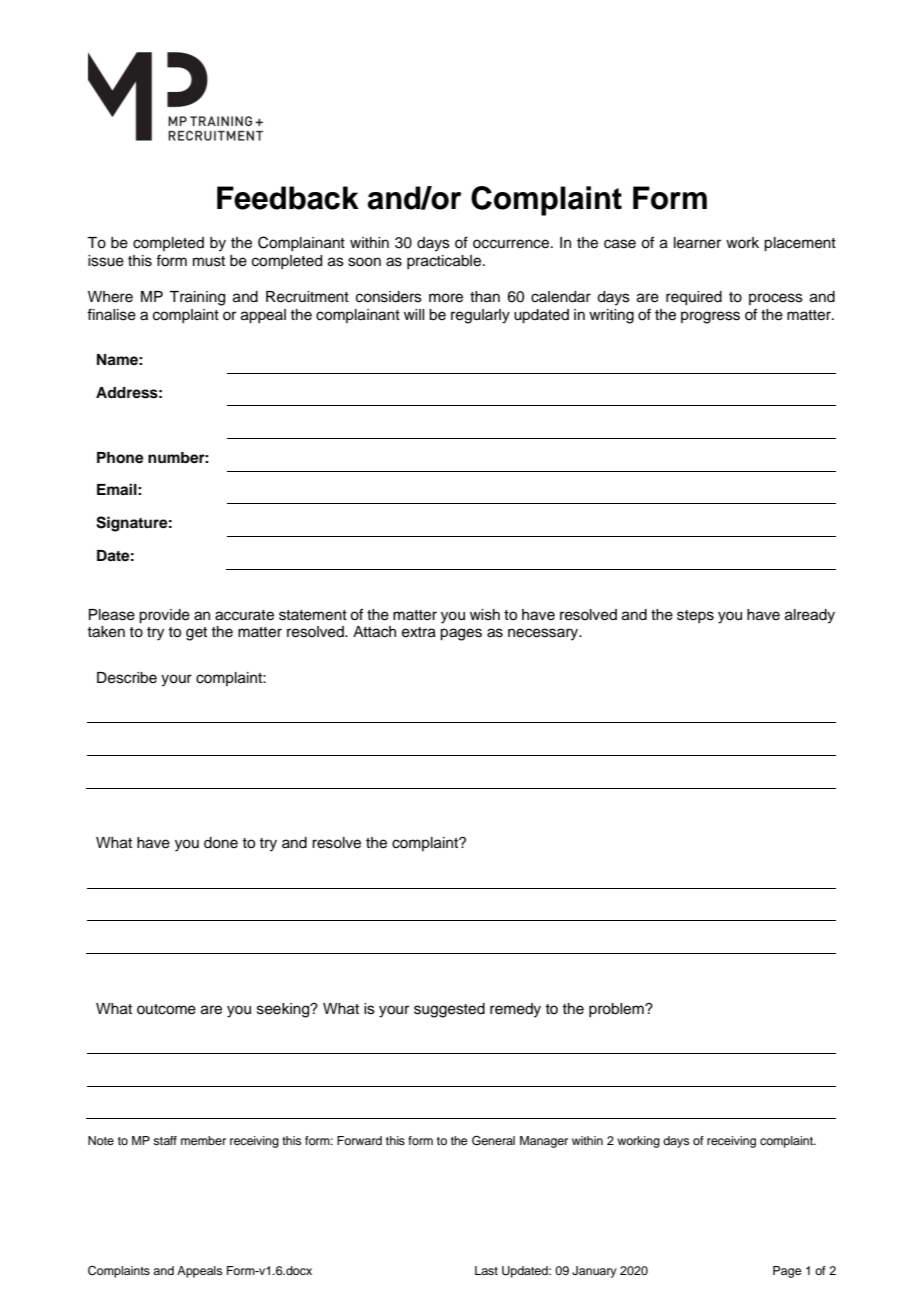 The height and width of the document is (1308, 924). I want to click on problem, so click(617, 1010).
